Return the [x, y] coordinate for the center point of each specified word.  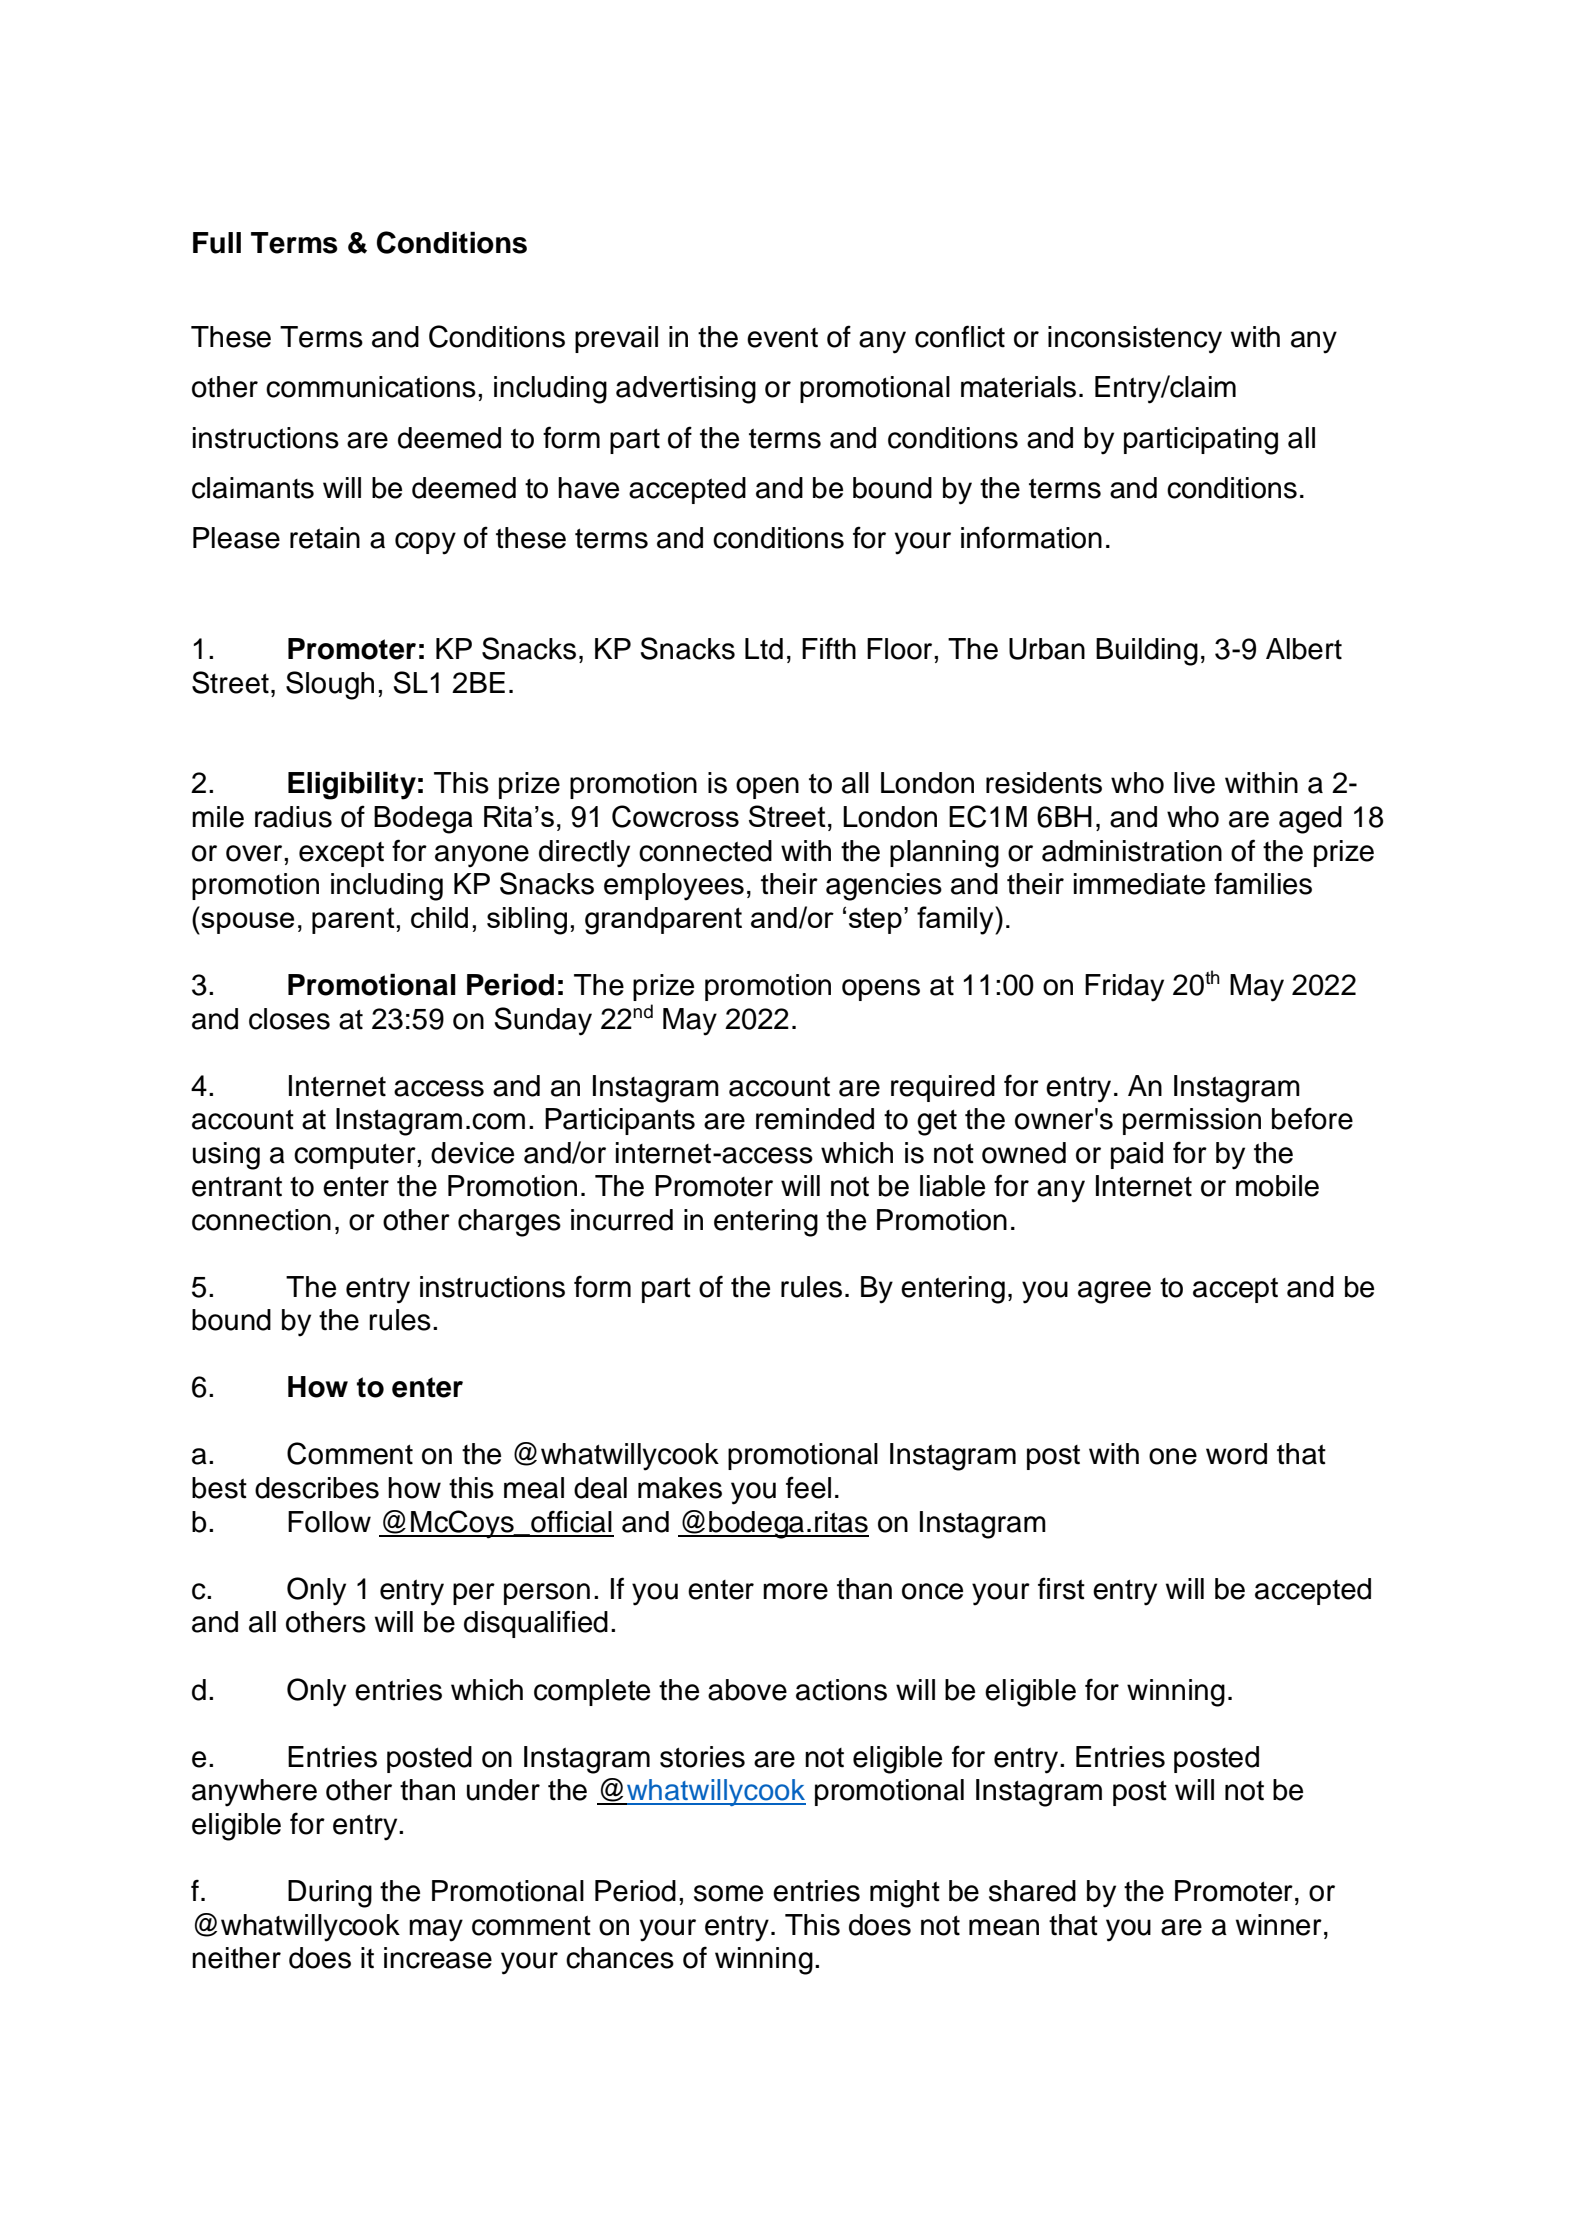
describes [317, 1488]
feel [808, 1487]
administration [1132, 851]
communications [371, 387]
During [330, 1894]
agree [1114, 1292]
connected [705, 851]
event [782, 338]
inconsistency [1135, 340]
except [341, 854]
